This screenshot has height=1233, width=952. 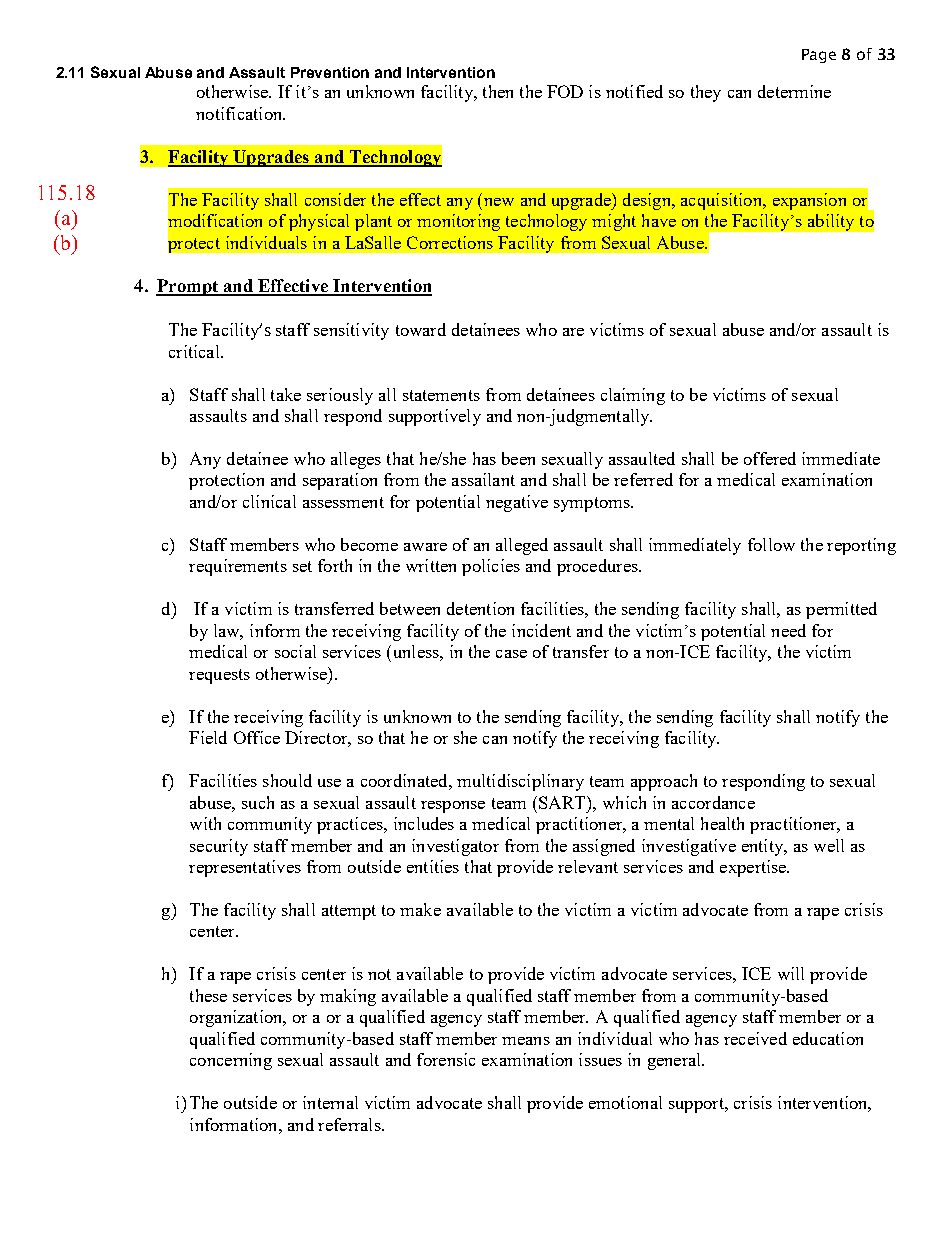 I want to click on offered, so click(x=770, y=458).
